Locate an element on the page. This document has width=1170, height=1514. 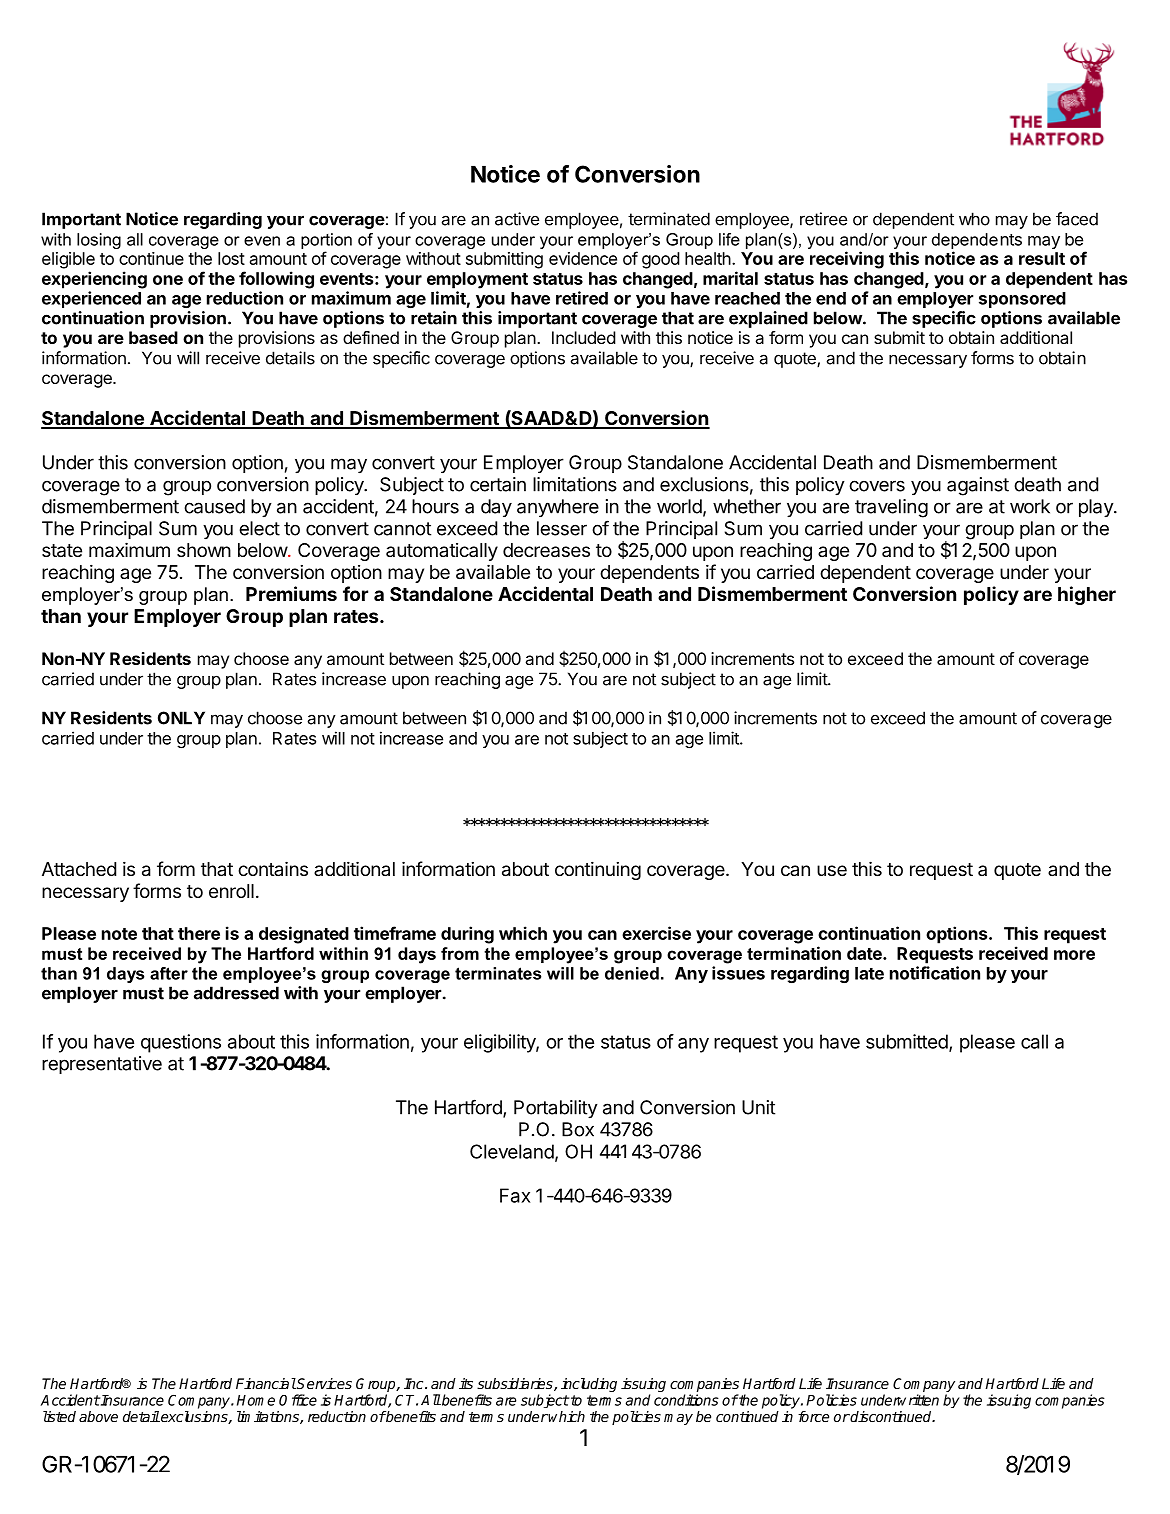
Premiums is located at coordinates (291, 593).
